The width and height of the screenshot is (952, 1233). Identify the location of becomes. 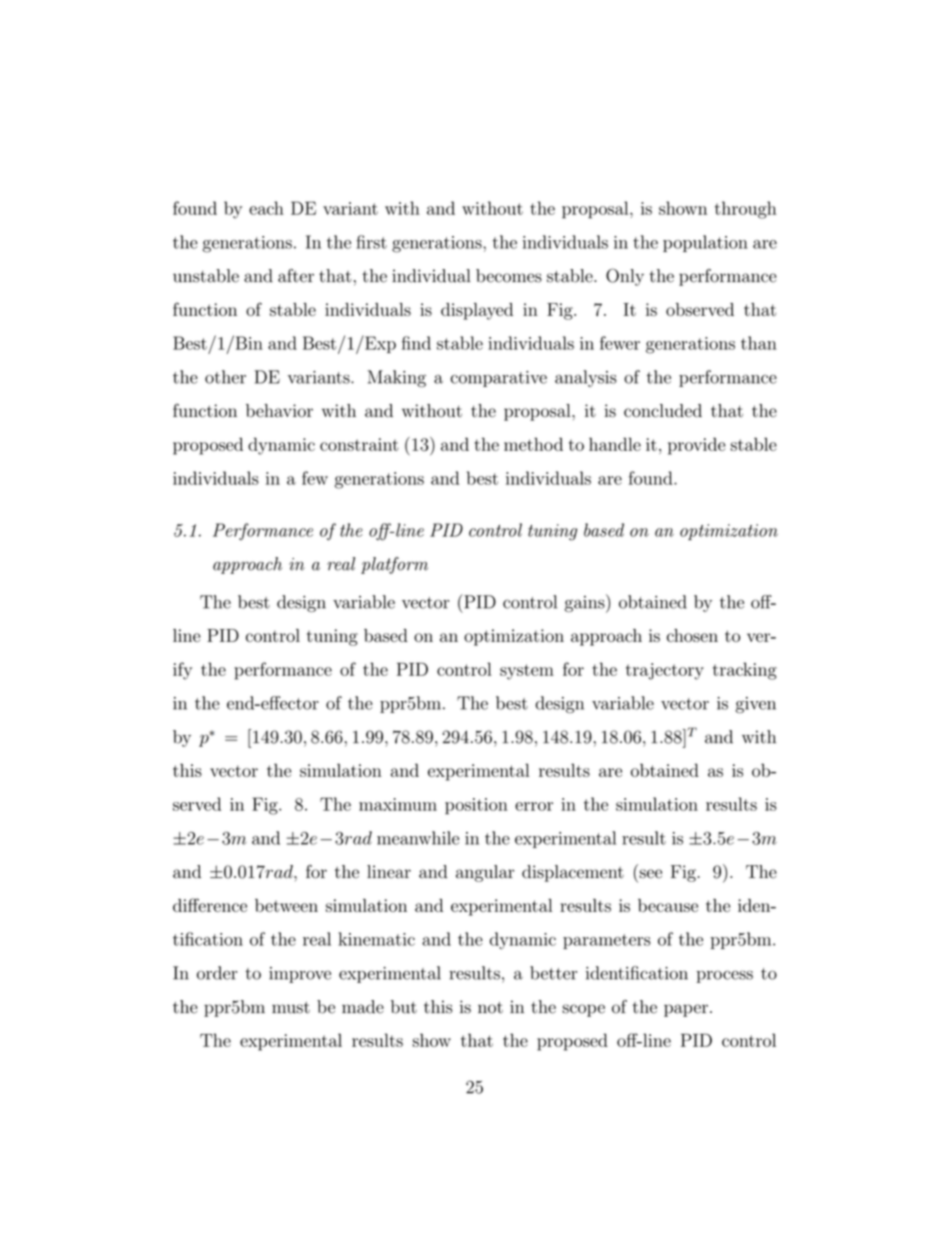
(509, 276).
